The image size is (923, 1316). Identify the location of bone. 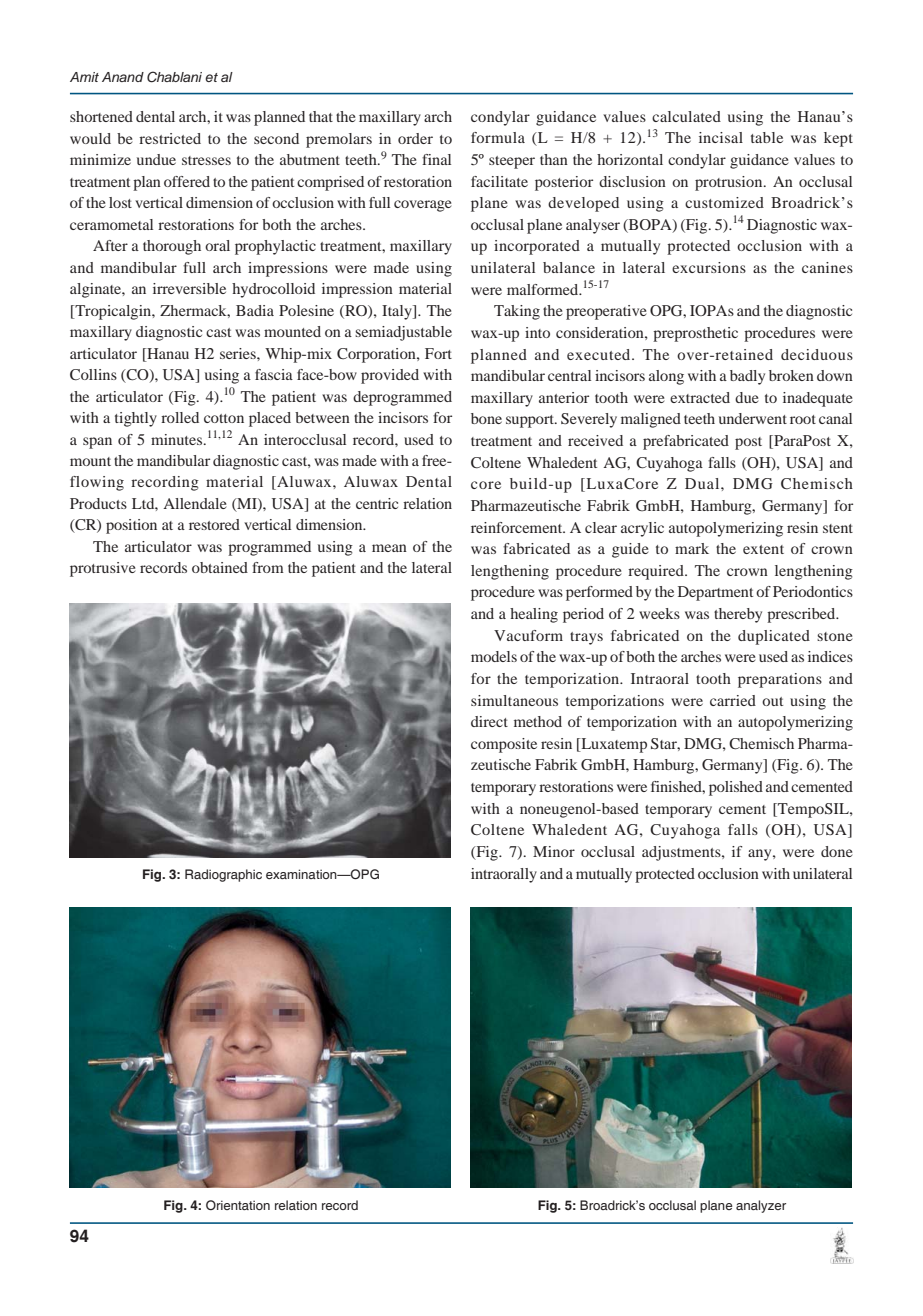
(486, 418).
